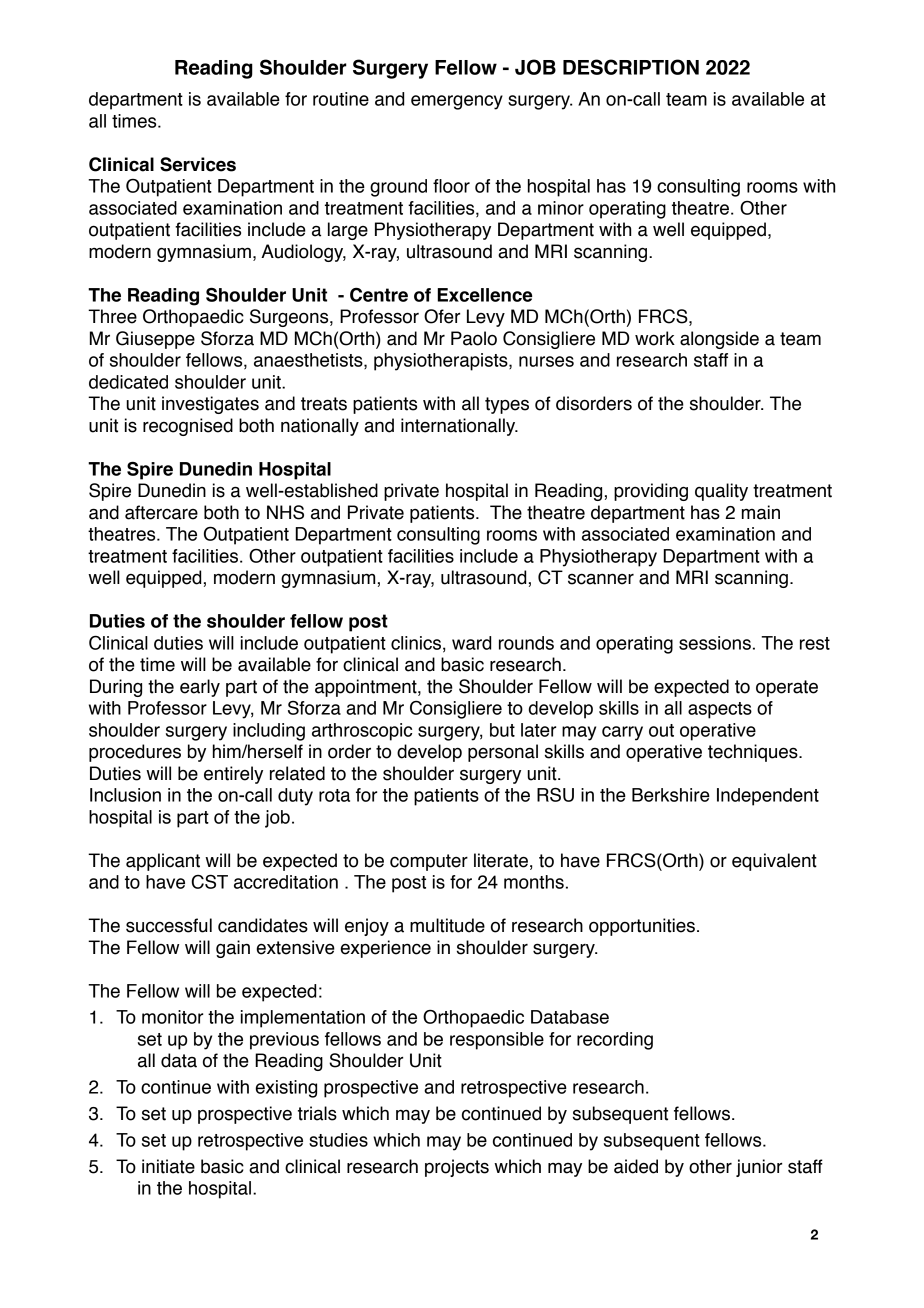 The image size is (924, 1308). What do you see at coordinates (507, 405) in the document?
I see `types` at bounding box center [507, 405].
